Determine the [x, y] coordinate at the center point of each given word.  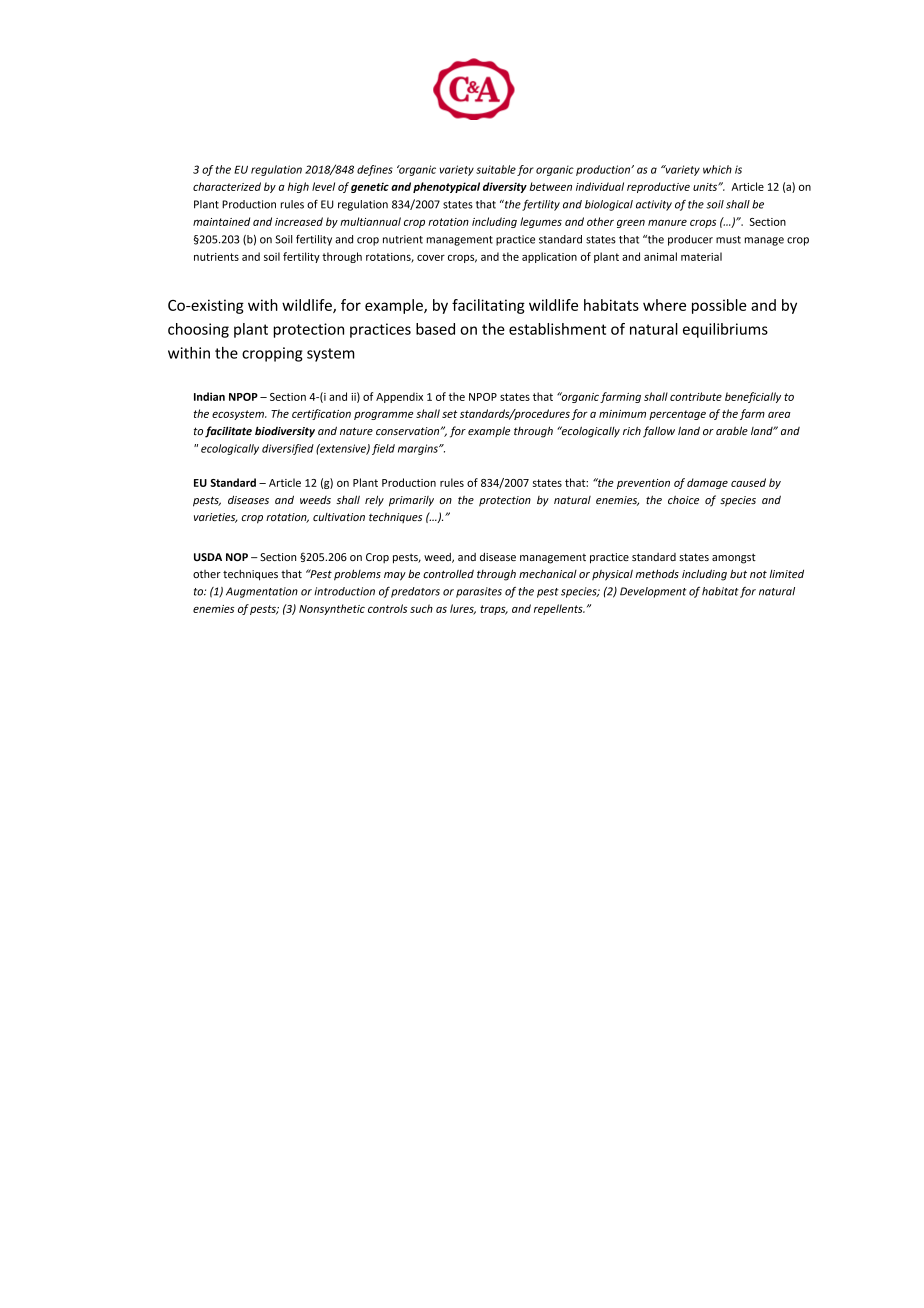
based [435, 329]
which [717, 169]
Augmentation [262, 592]
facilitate [228, 432]
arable [732, 430]
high [298, 187]
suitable [496, 169]
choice [683, 500]
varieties [216, 518]
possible [719, 306]
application [549, 257]
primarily [411, 501]
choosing [198, 330]
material [701, 256]
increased [299, 221]
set [449, 414]
